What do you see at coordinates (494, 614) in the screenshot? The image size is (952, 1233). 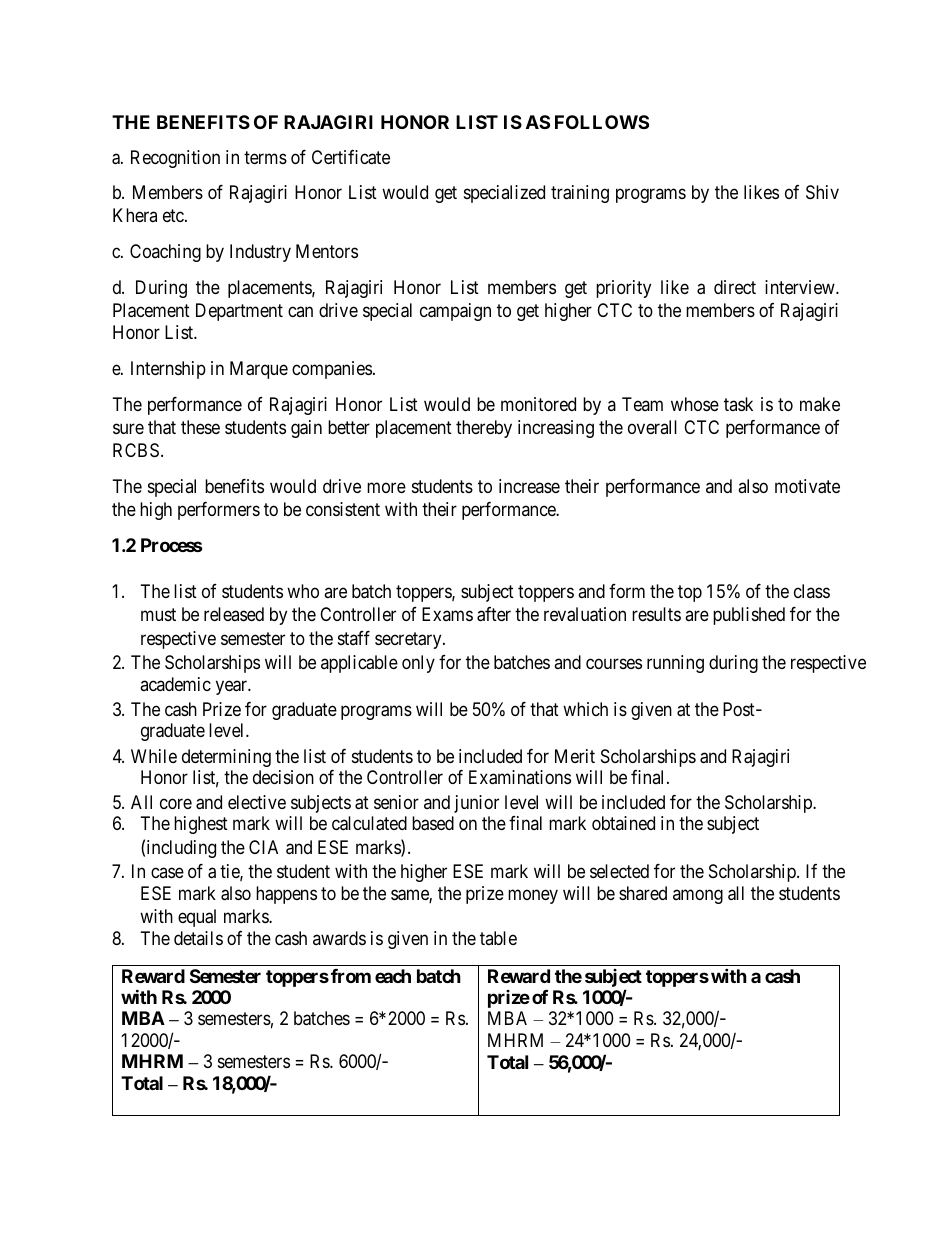 I see `after` at bounding box center [494, 614].
